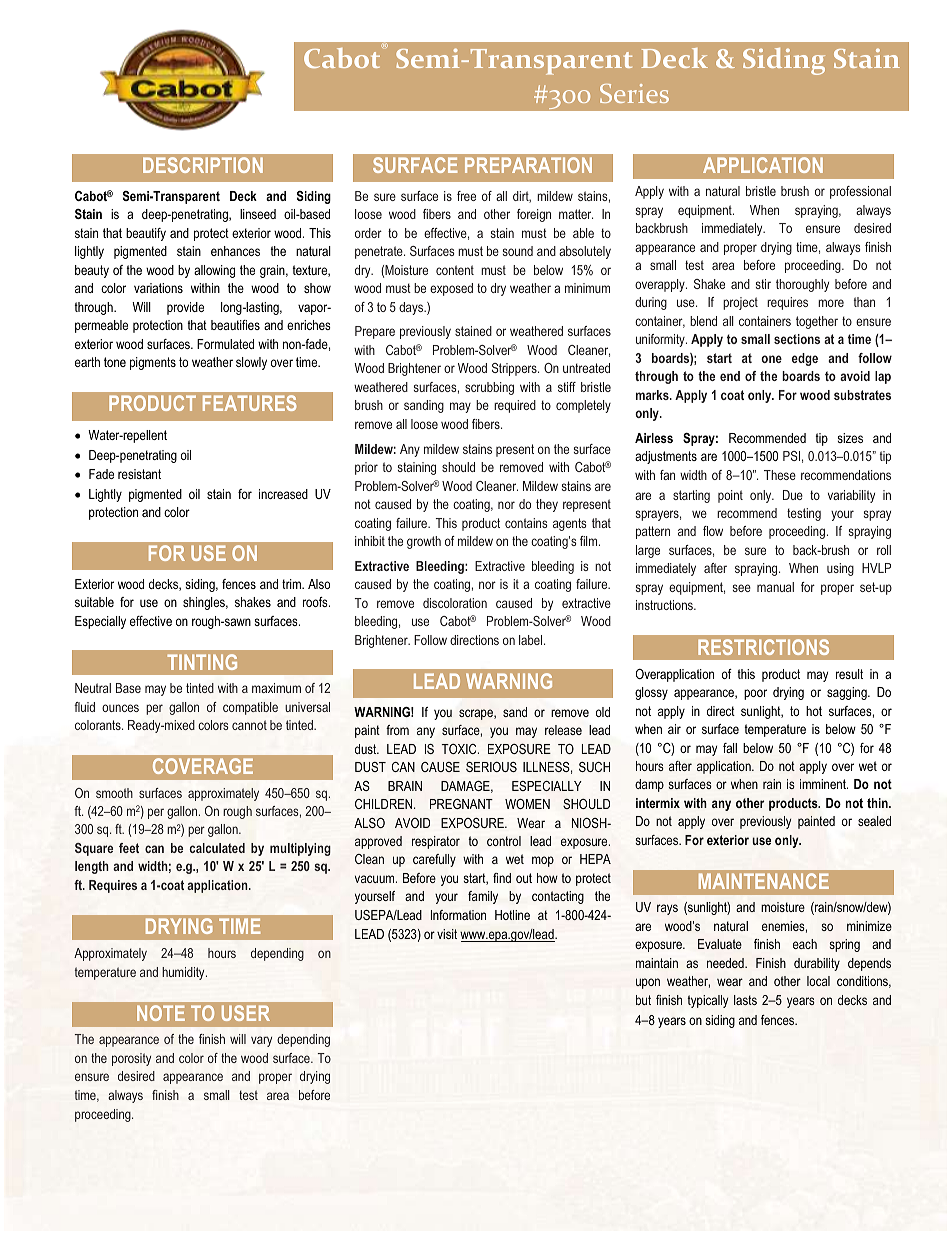 This page has height=1233, width=952. What do you see at coordinates (515, 406) in the page?
I see `required` at bounding box center [515, 406].
